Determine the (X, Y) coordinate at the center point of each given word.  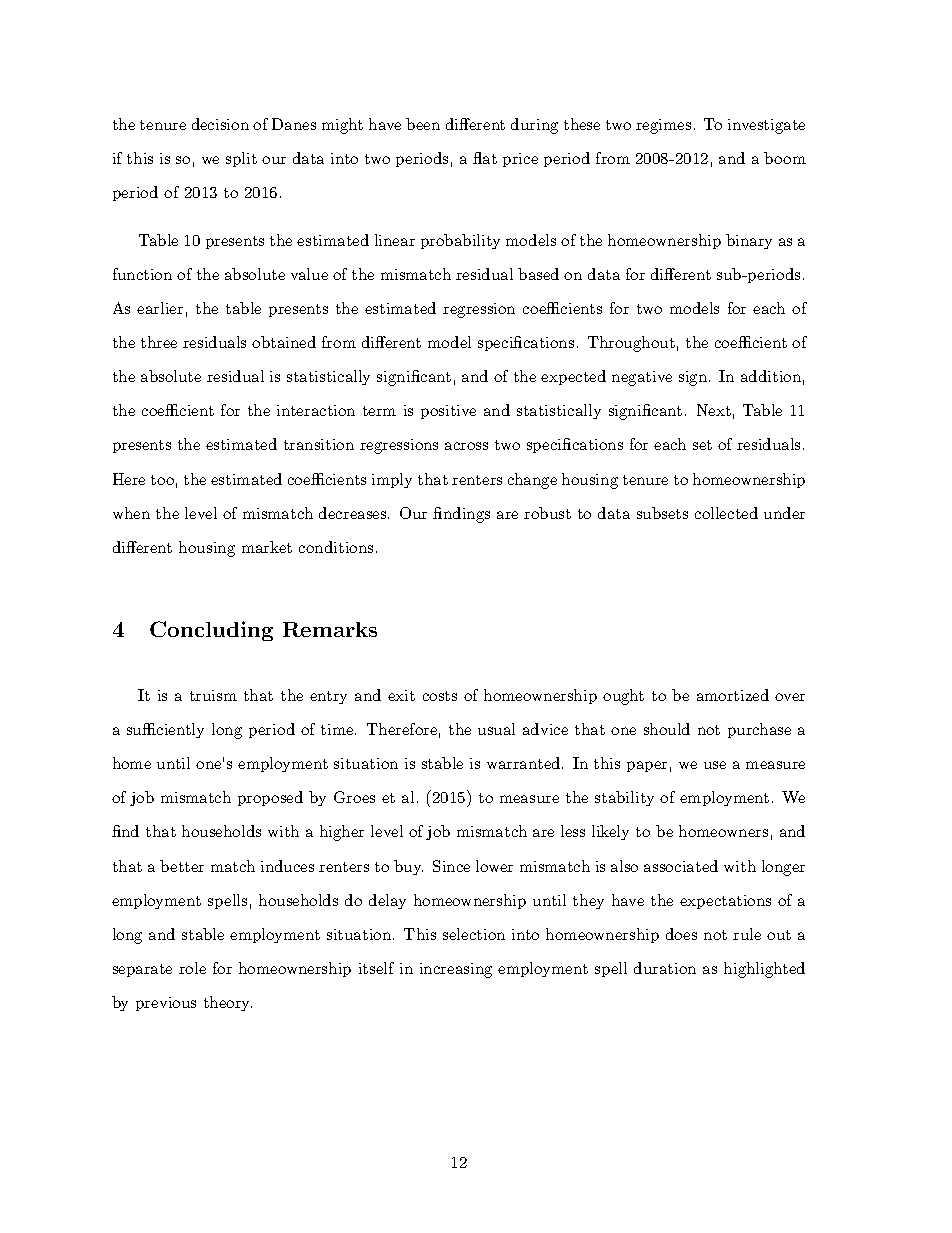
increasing (456, 970)
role (192, 968)
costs (440, 696)
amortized (733, 695)
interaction (316, 410)
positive (448, 412)
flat (485, 158)
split (241, 159)
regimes (663, 126)
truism (213, 695)
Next (714, 410)
